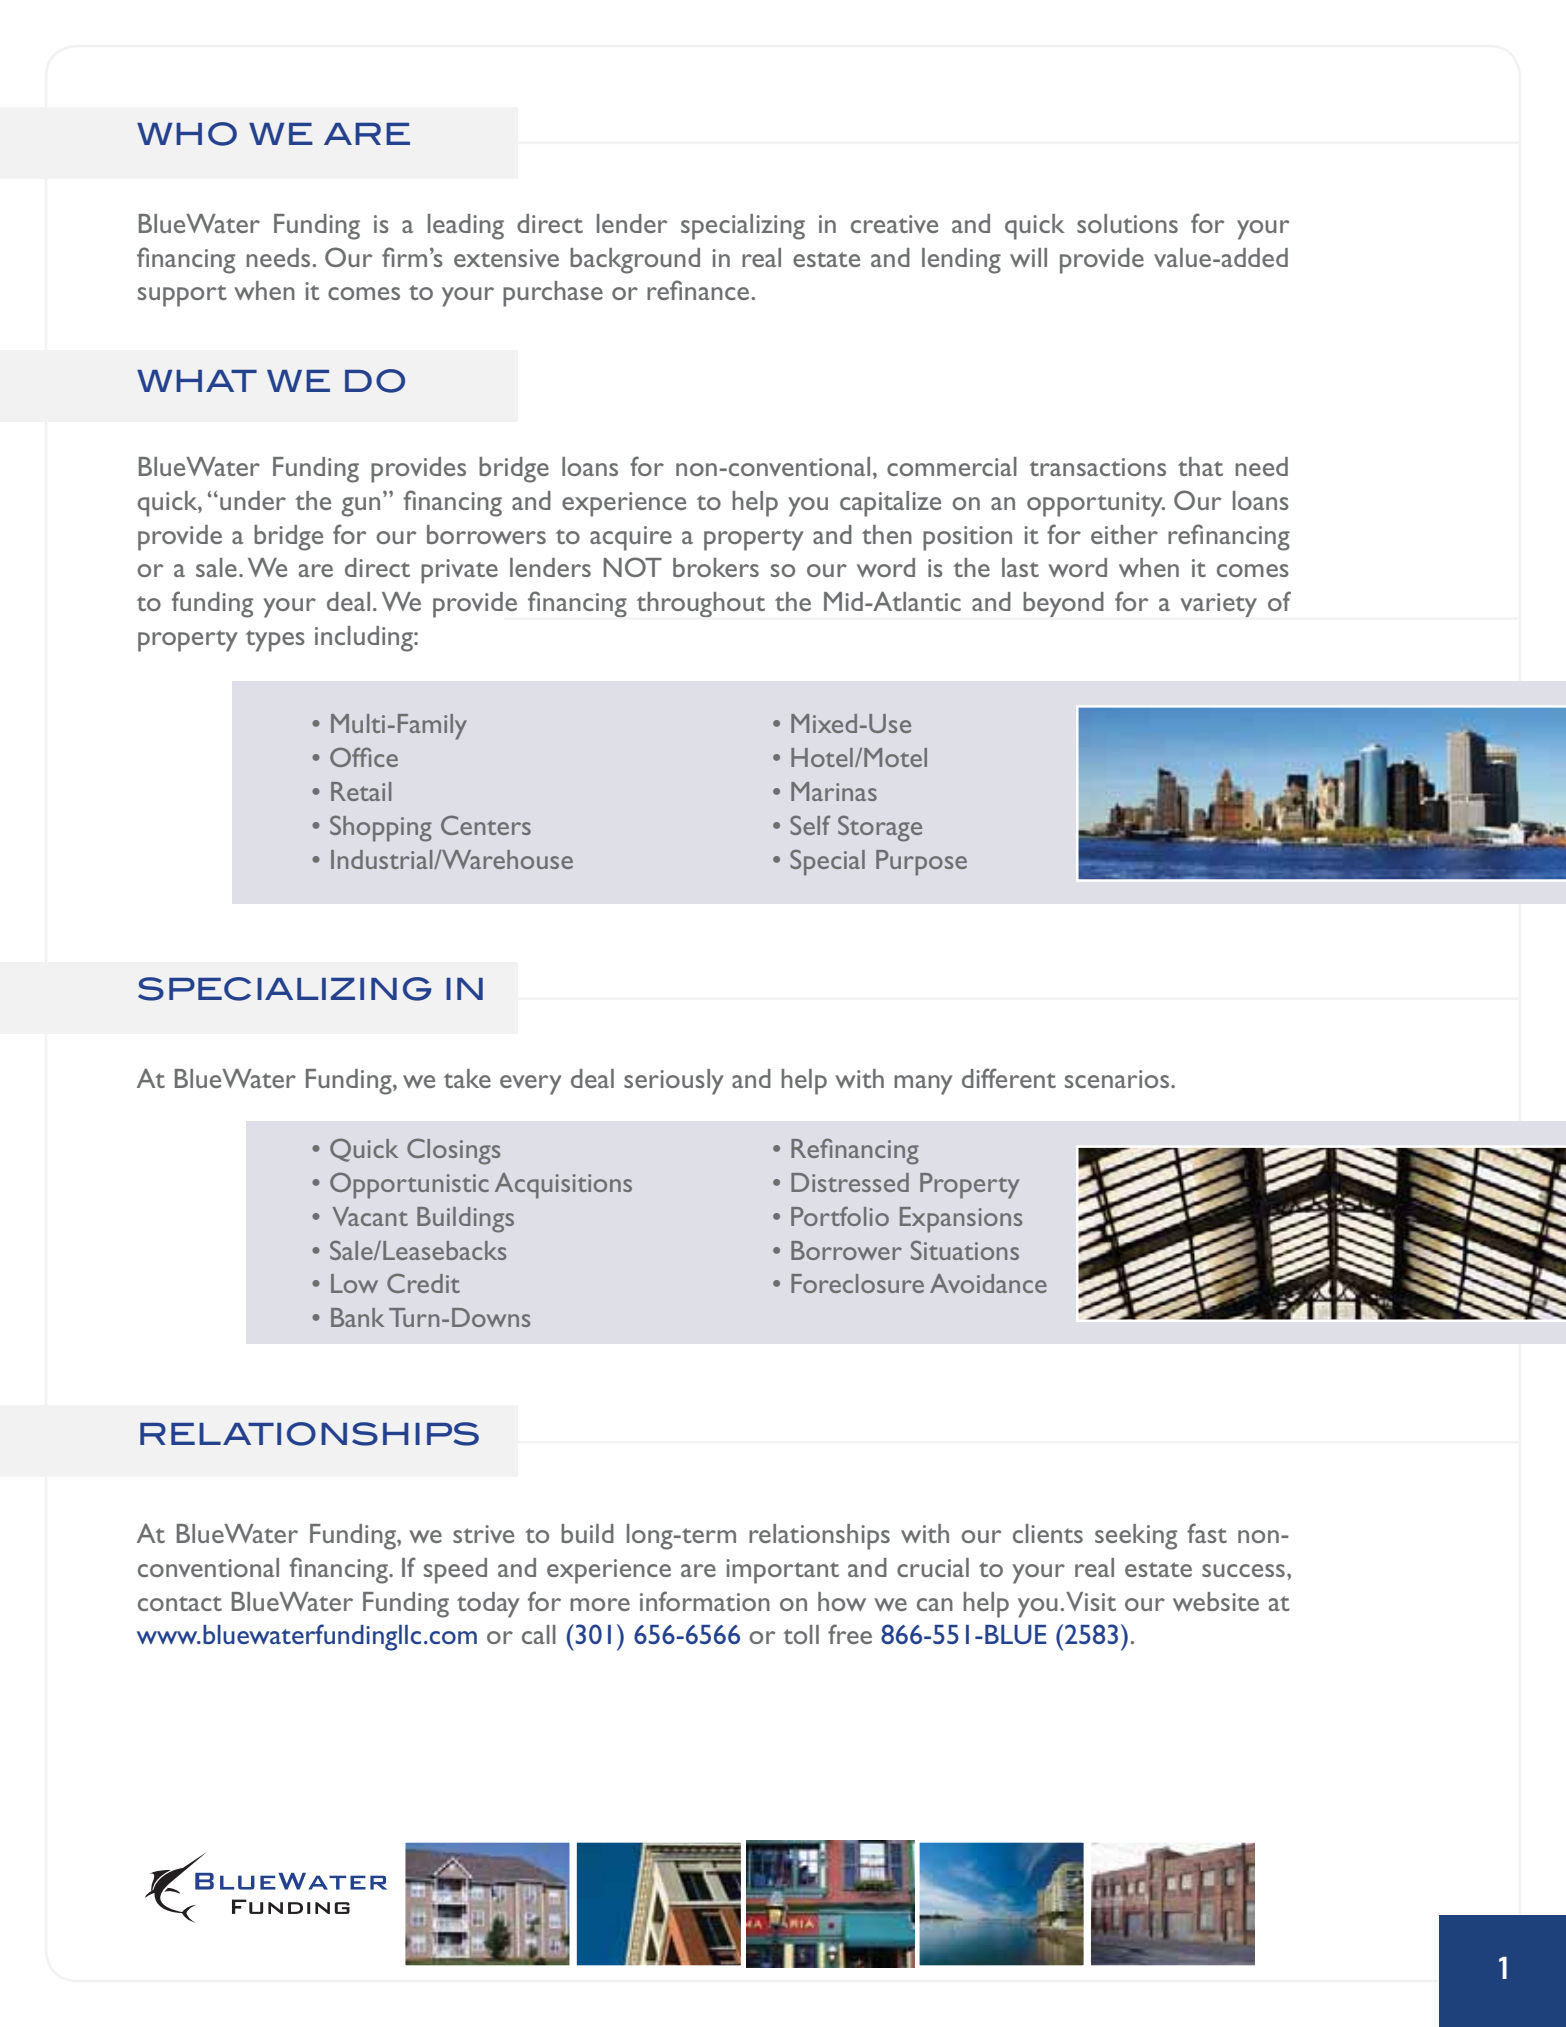 This screenshot has width=1566, height=2027. I want to click on background, so click(635, 261).
